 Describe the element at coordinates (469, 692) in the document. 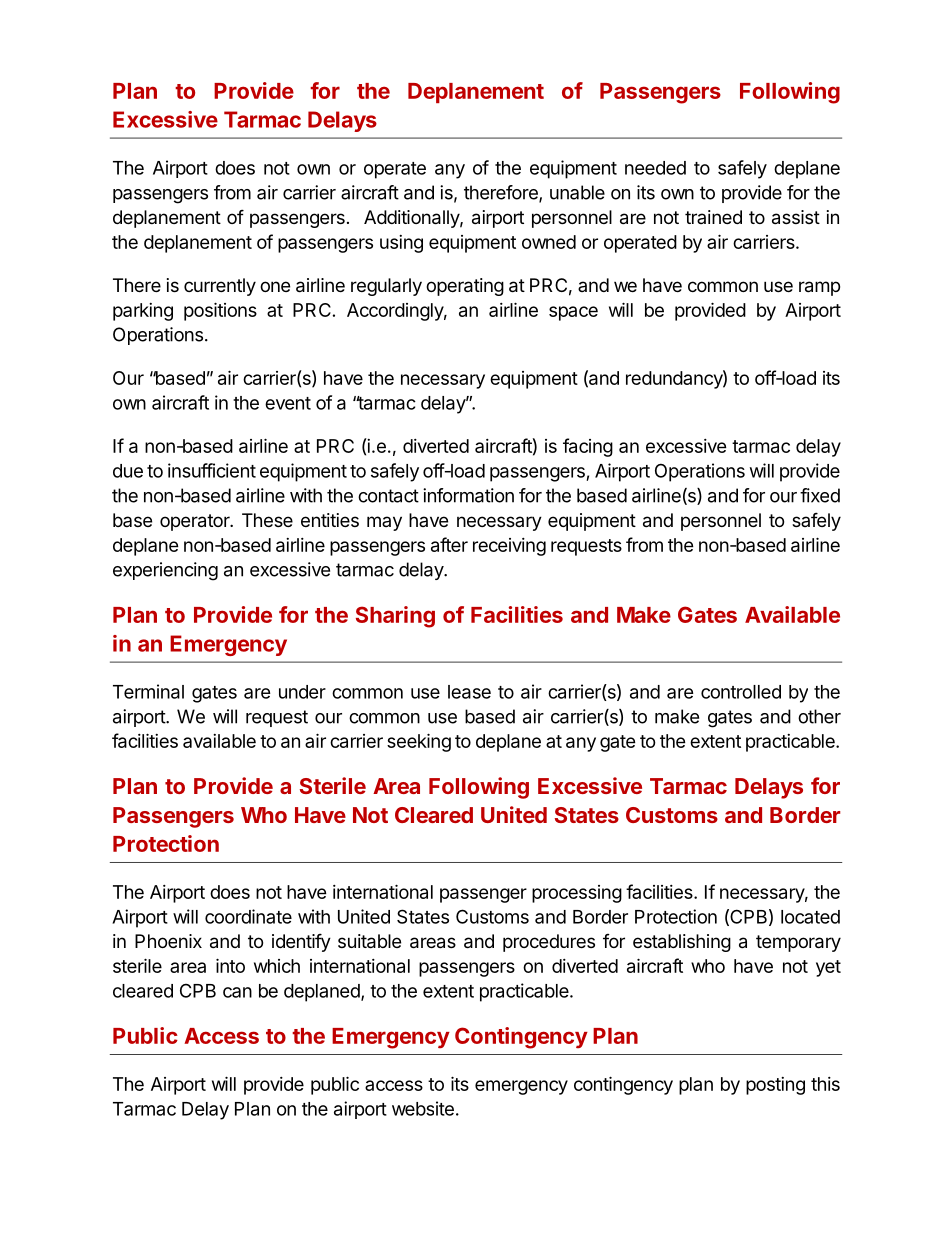

I see `lease` at that location.
